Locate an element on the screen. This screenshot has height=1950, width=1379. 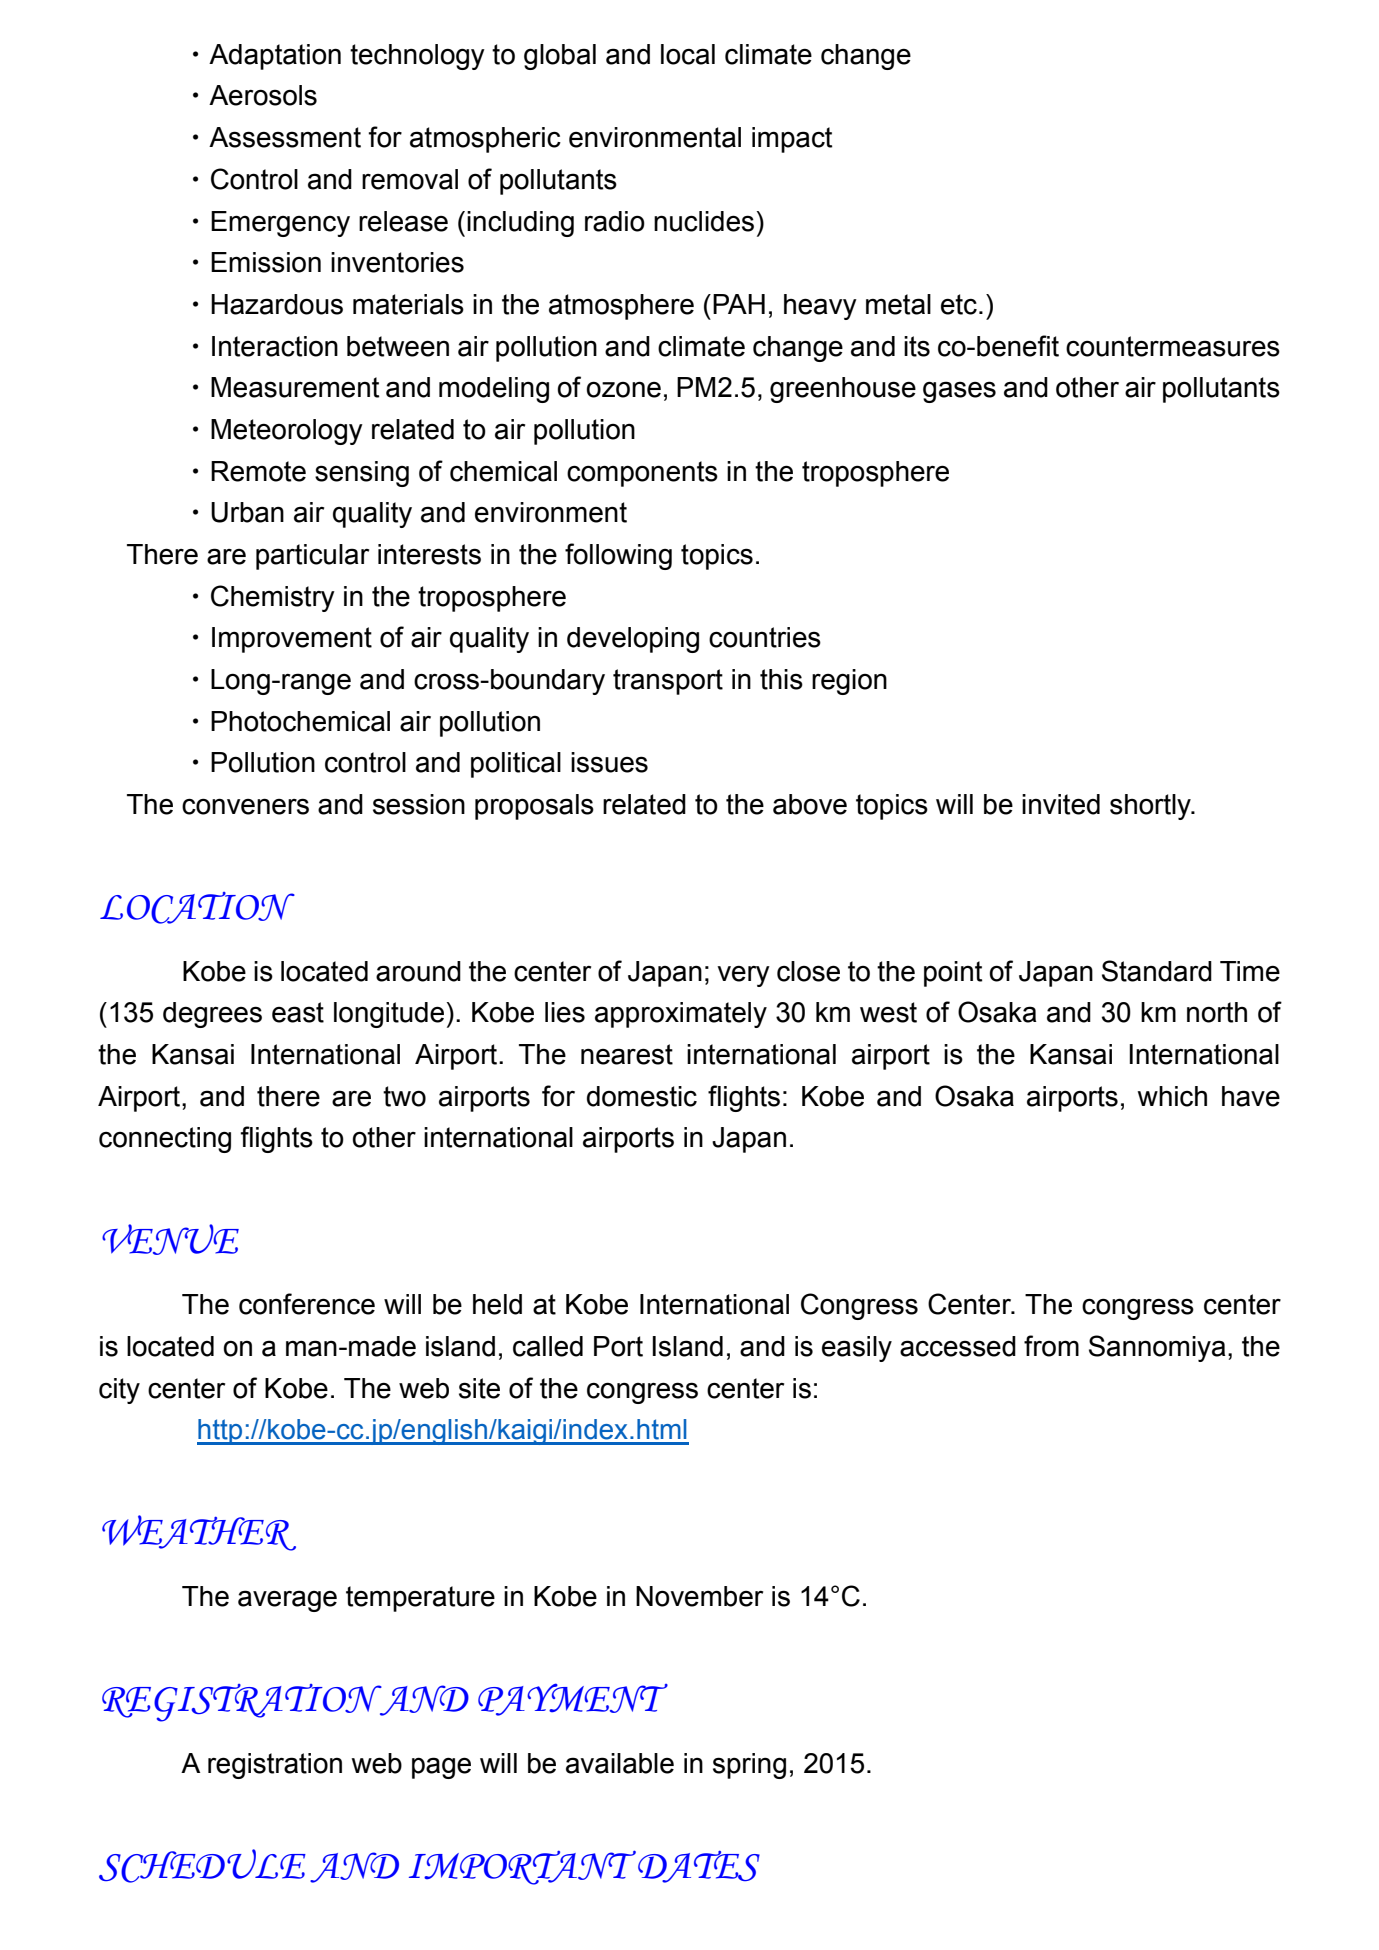
components is located at coordinates (642, 474).
